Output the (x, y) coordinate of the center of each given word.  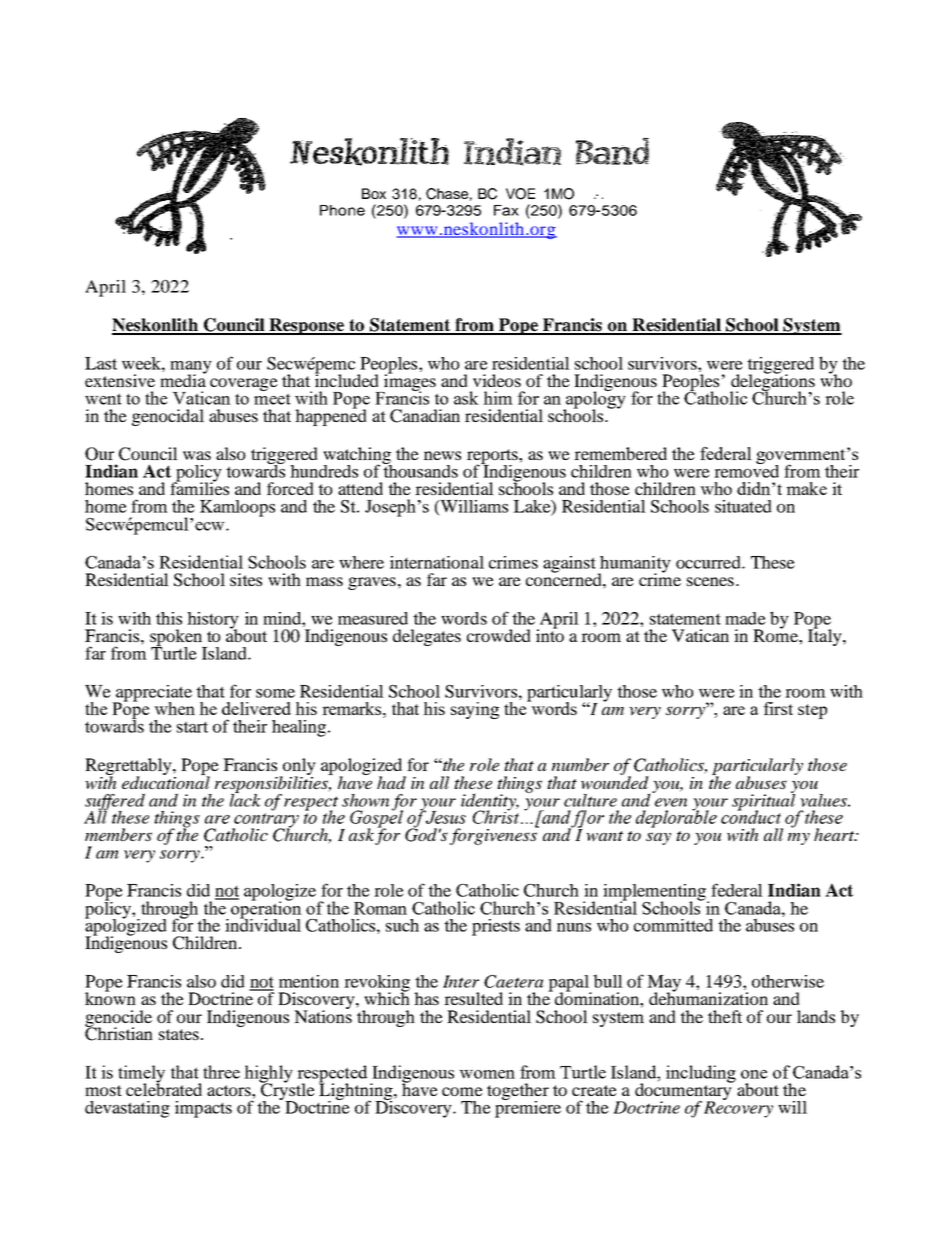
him (498, 398)
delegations (772, 383)
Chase (447, 194)
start (192, 727)
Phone (342, 210)
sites (246, 579)
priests (496, 927)
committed (673, 925)
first (778, 708)
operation (265, 910)
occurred (709, 562)
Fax (506, 210)
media (183, 379)
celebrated (164, 1088)
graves (372, 583)
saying (475, 710)
